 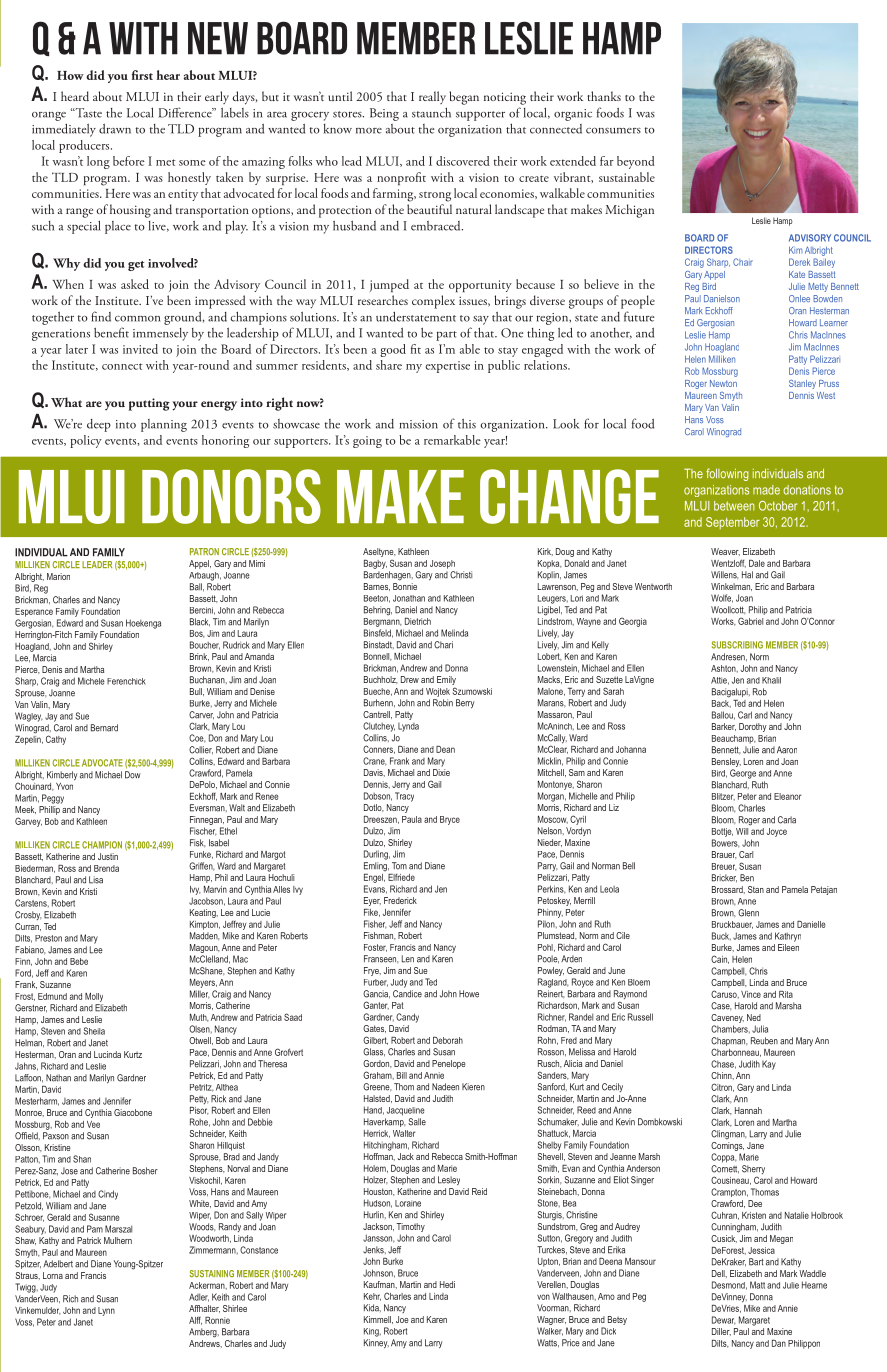 What do you see at coordinates (443, 703) in the screenshot?
I see `Robin` at bounding box center [443, 703].
